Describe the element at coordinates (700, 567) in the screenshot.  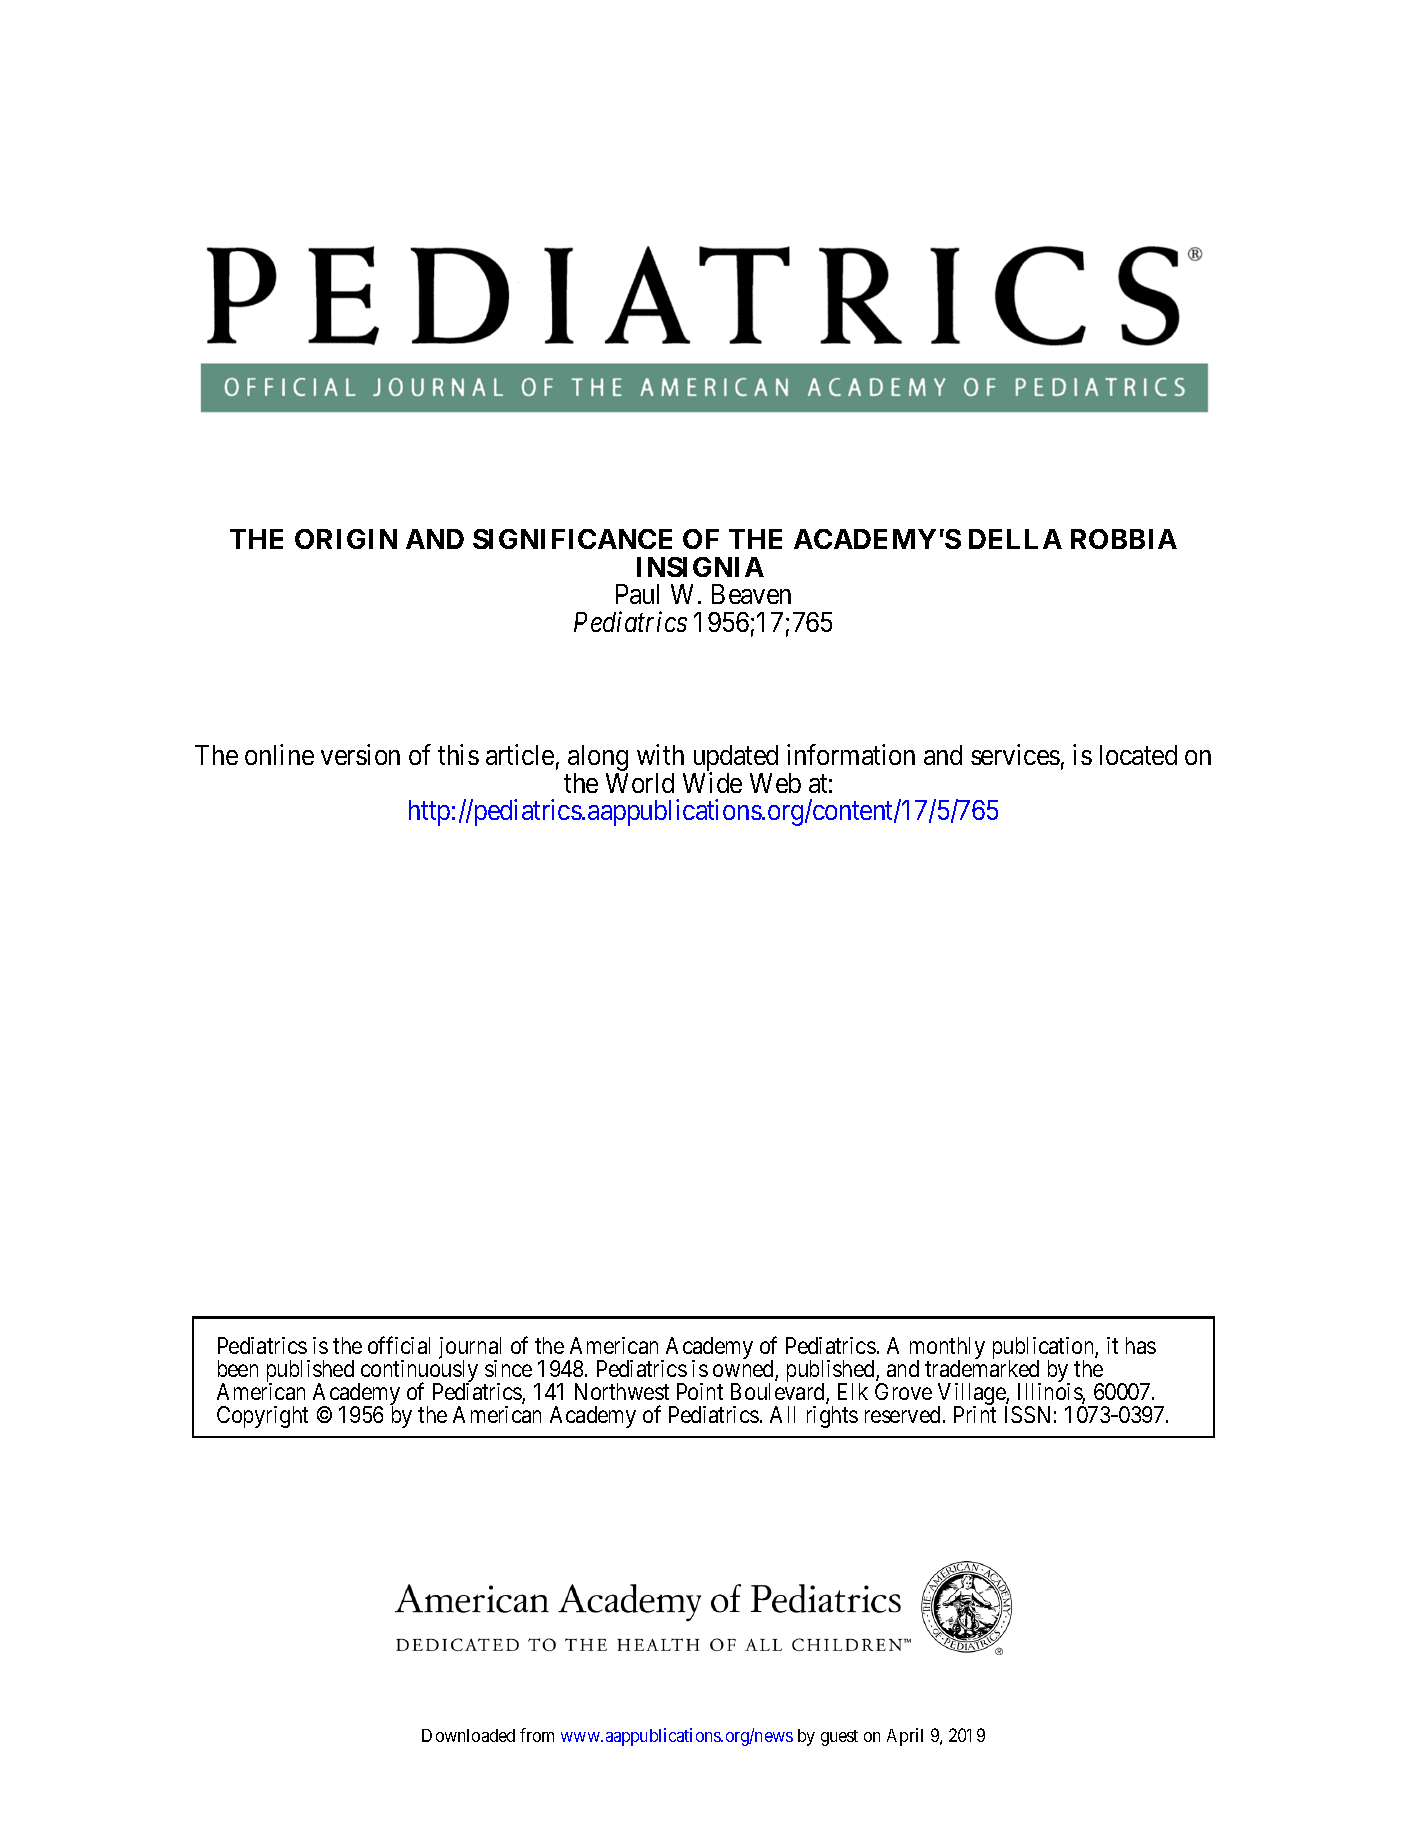
I see `INSIGNIA` at that location.
